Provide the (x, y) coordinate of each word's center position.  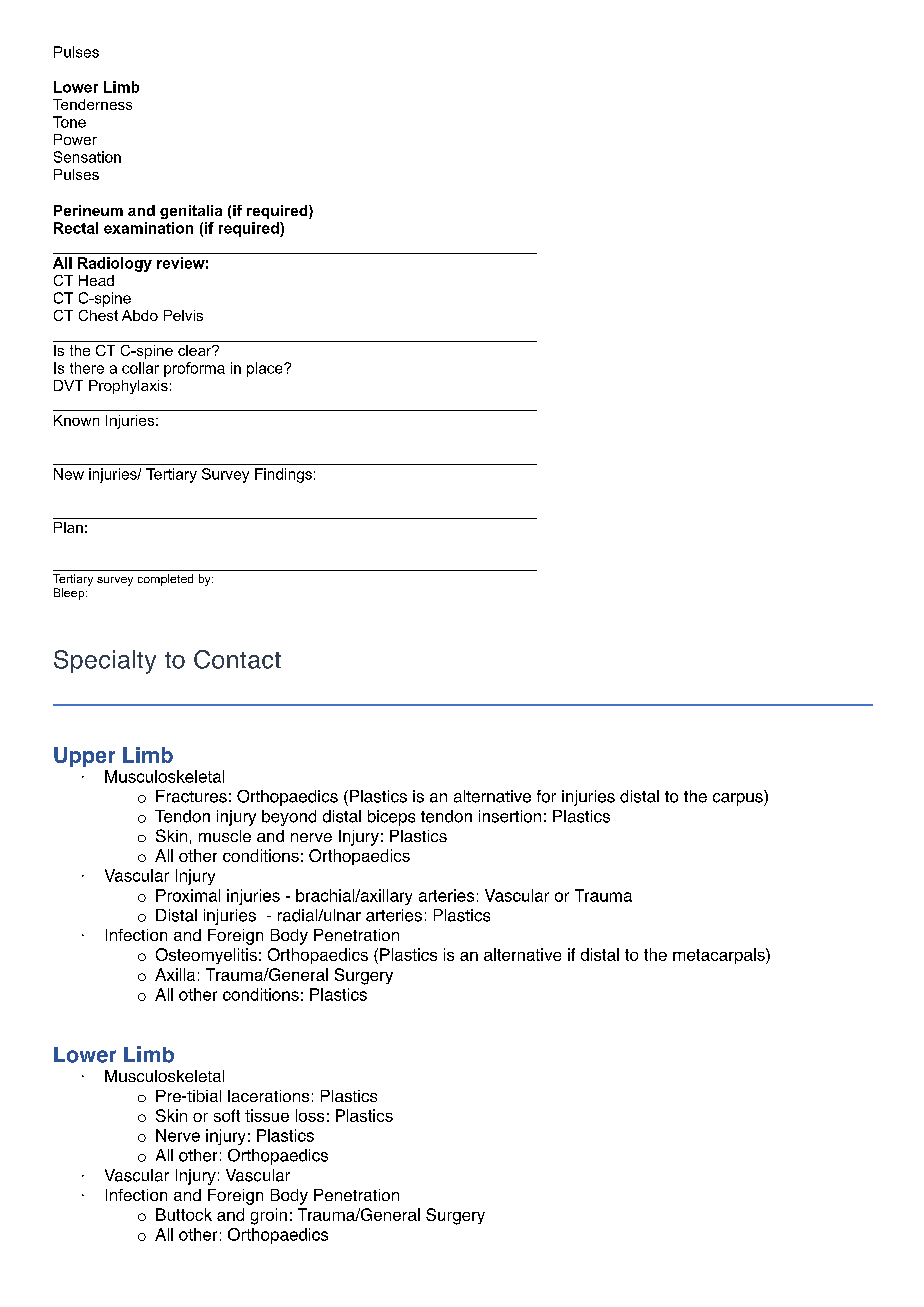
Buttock (184, 1214)
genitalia (191, 212)
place (266, 369)
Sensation (87, 157)
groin (269, 1216)
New (69, 474)
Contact (237, 659)
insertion (510, 816)
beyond (289, 818)
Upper (84, 757)
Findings (283, 475)
